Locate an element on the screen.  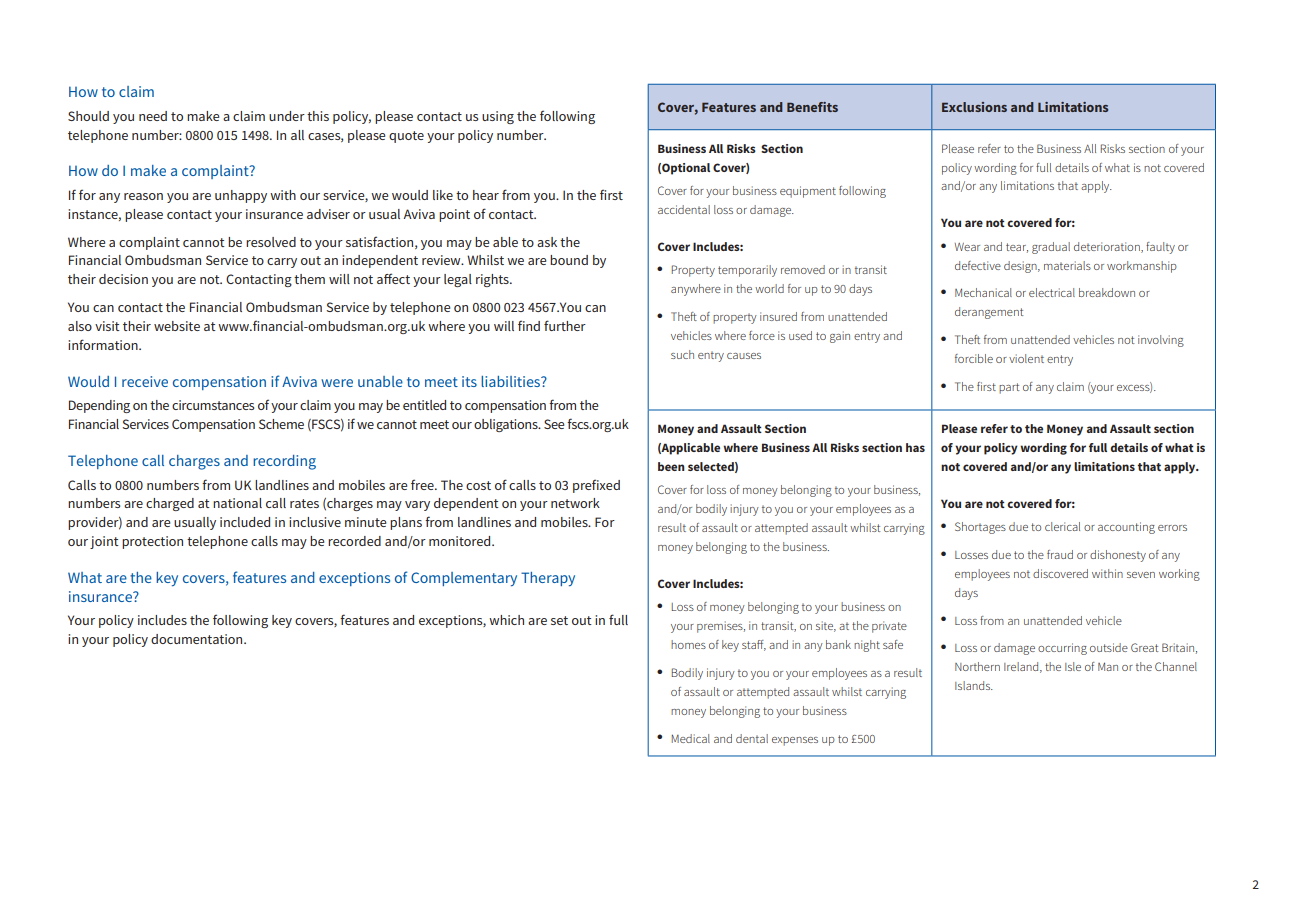
bound is located at coordinates (569, 260).
